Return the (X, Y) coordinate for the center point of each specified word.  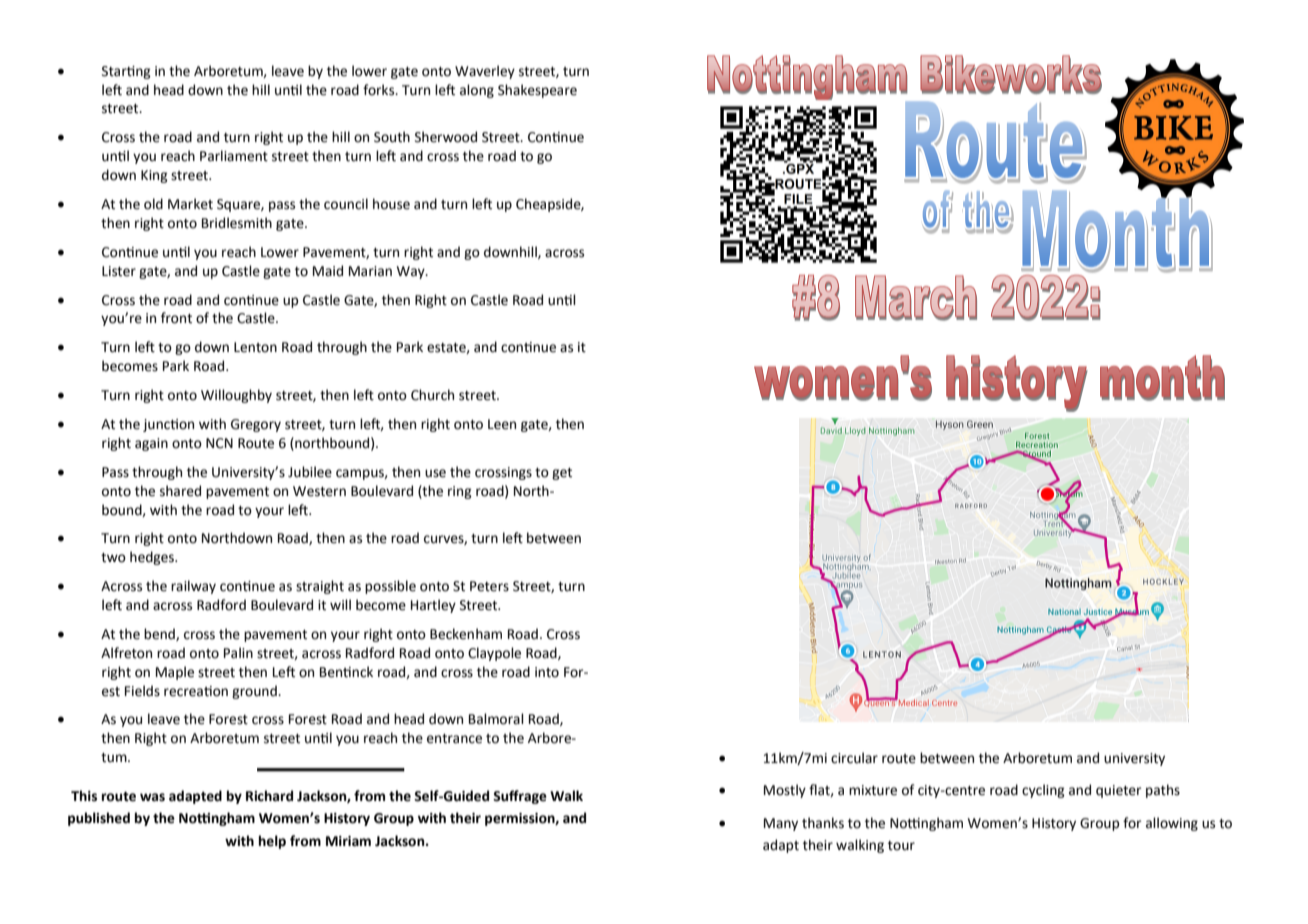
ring (460, 492)
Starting (126, 72)
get (562, 474)
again (151, 444)
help (272, 842)
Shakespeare (537, 91)
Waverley (485, 72)
